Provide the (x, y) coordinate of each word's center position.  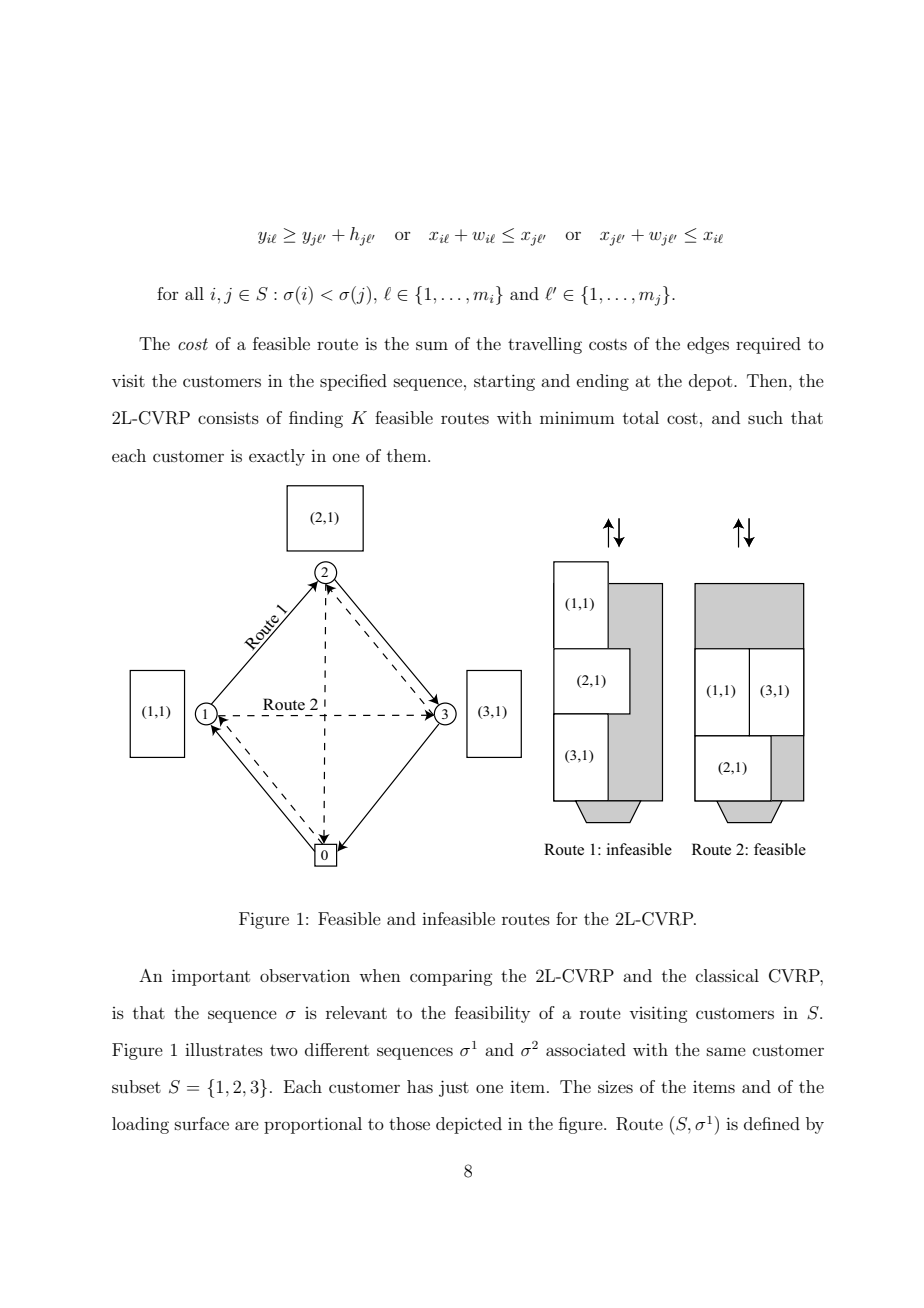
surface (202, 1123)
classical (727, 975)
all (194, 293)
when (380, 975)
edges (708, 345)
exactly (277, 457)
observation (305, 975)
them (408, 455)
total (641, 417)
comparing (451, 977)
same (726, 1051)
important (211, 977)
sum (432, 345)
